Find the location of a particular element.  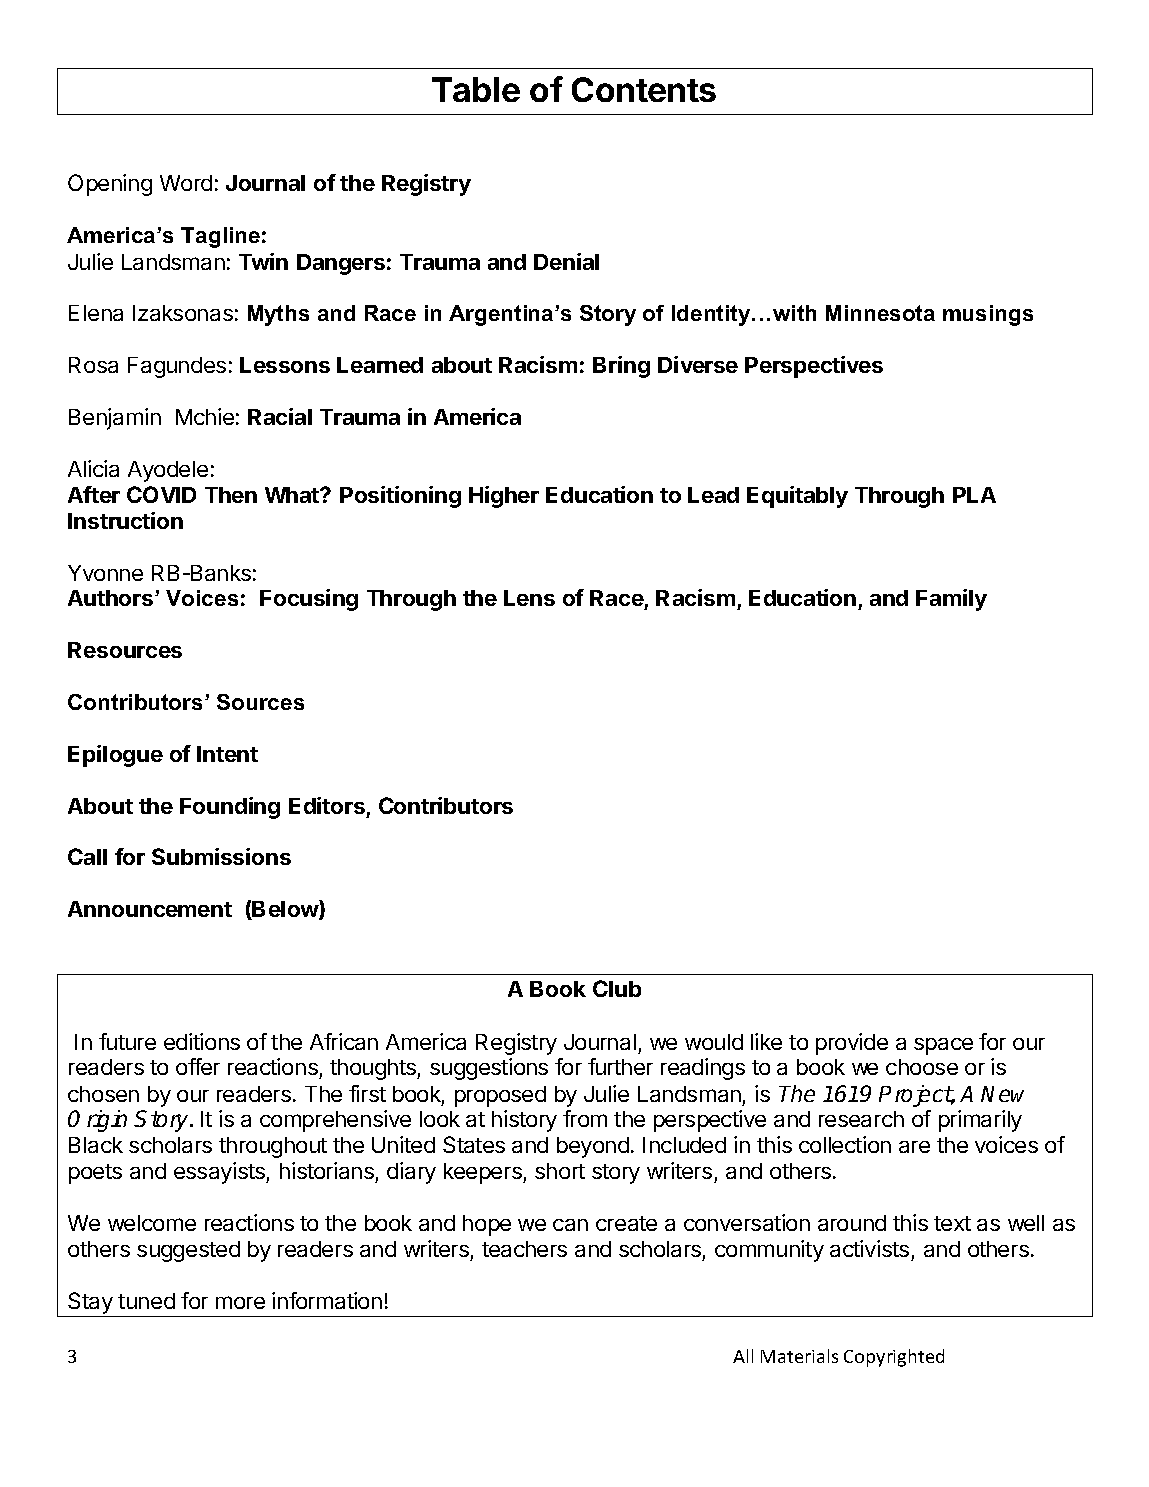

Contents is located at coordinates (644, 89).
